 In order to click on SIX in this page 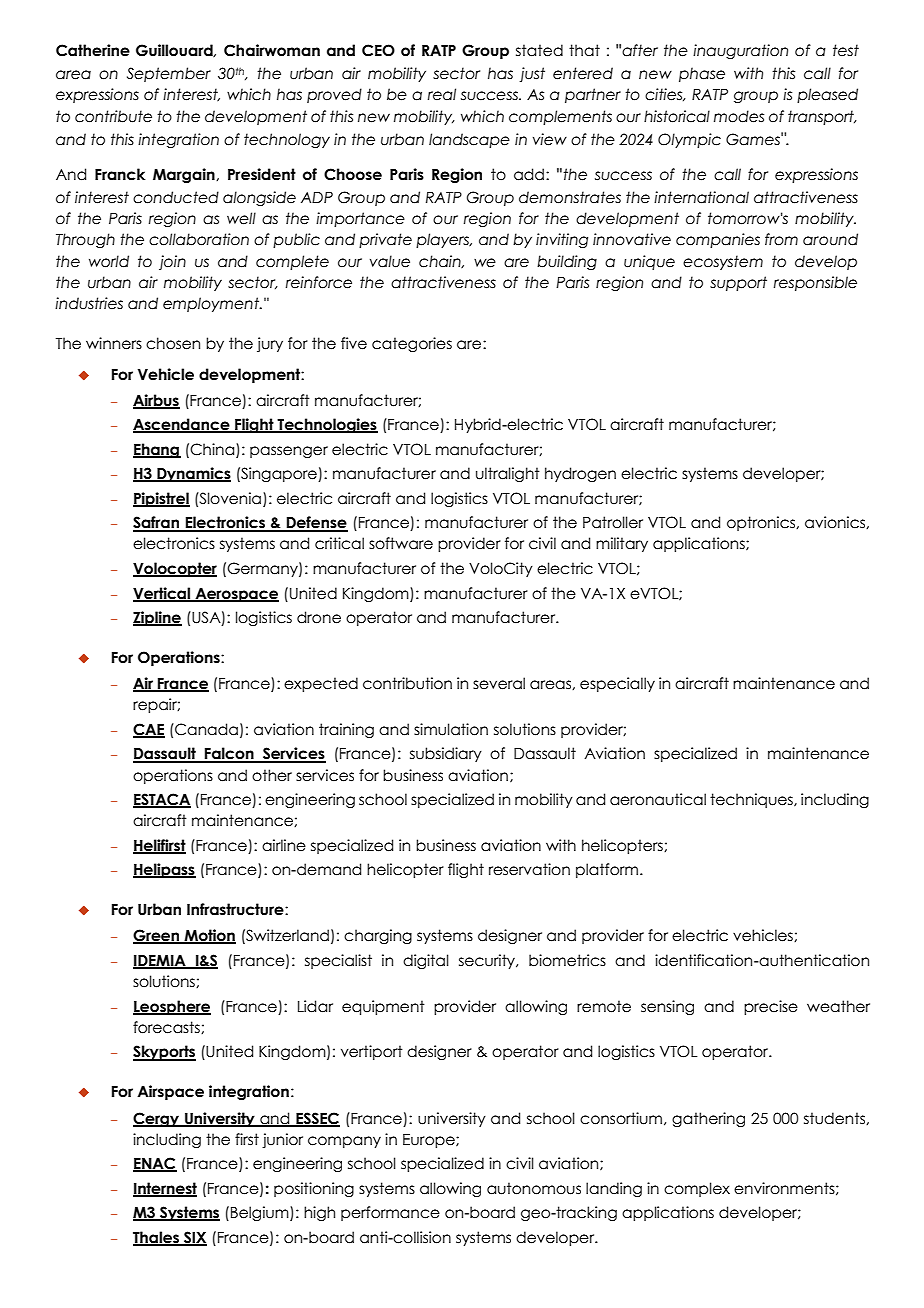, I will do `click(194, 1238)`.
